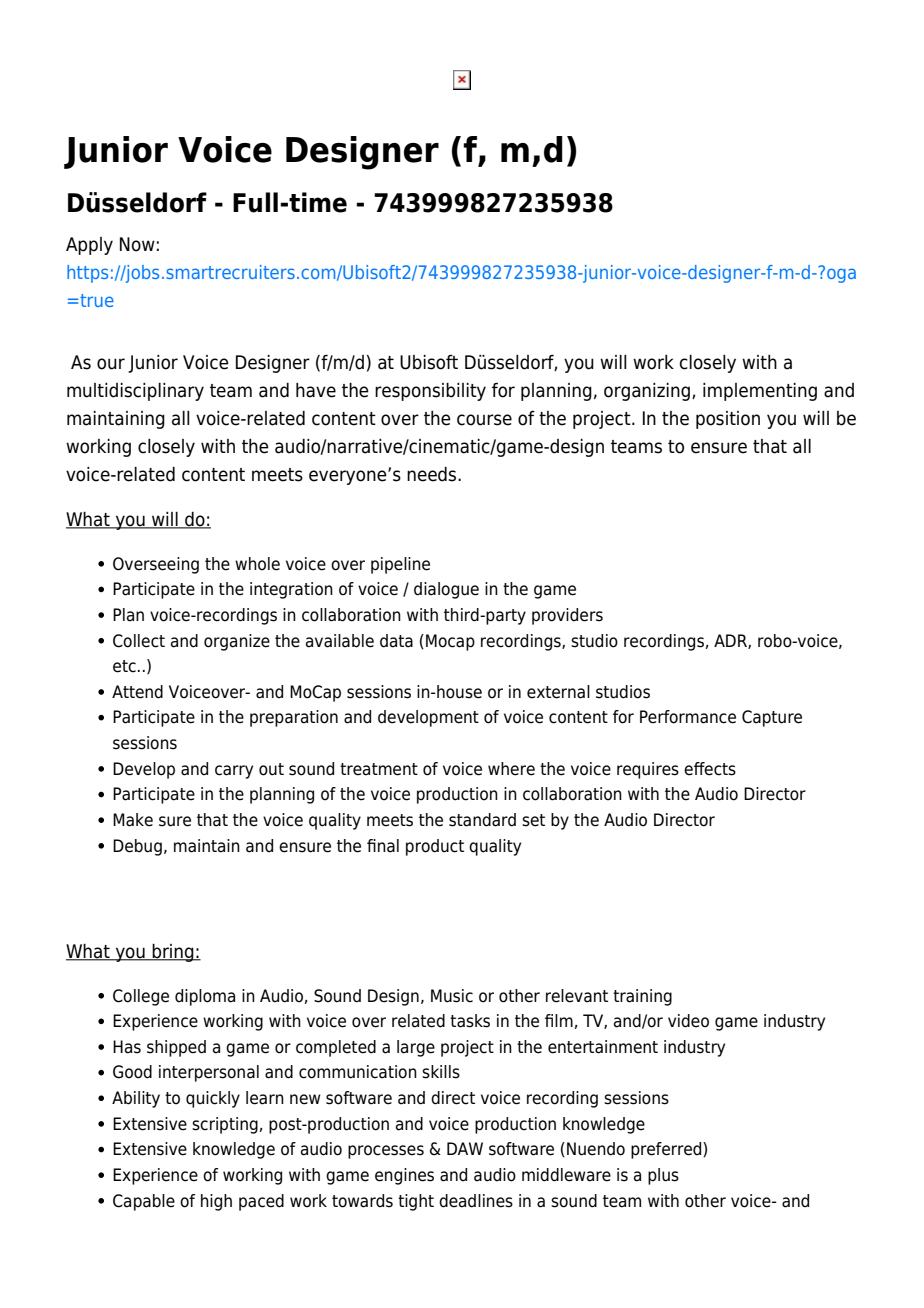 This page has width=924, height=1308. I want to click on responsibility, so click(430, 392).
